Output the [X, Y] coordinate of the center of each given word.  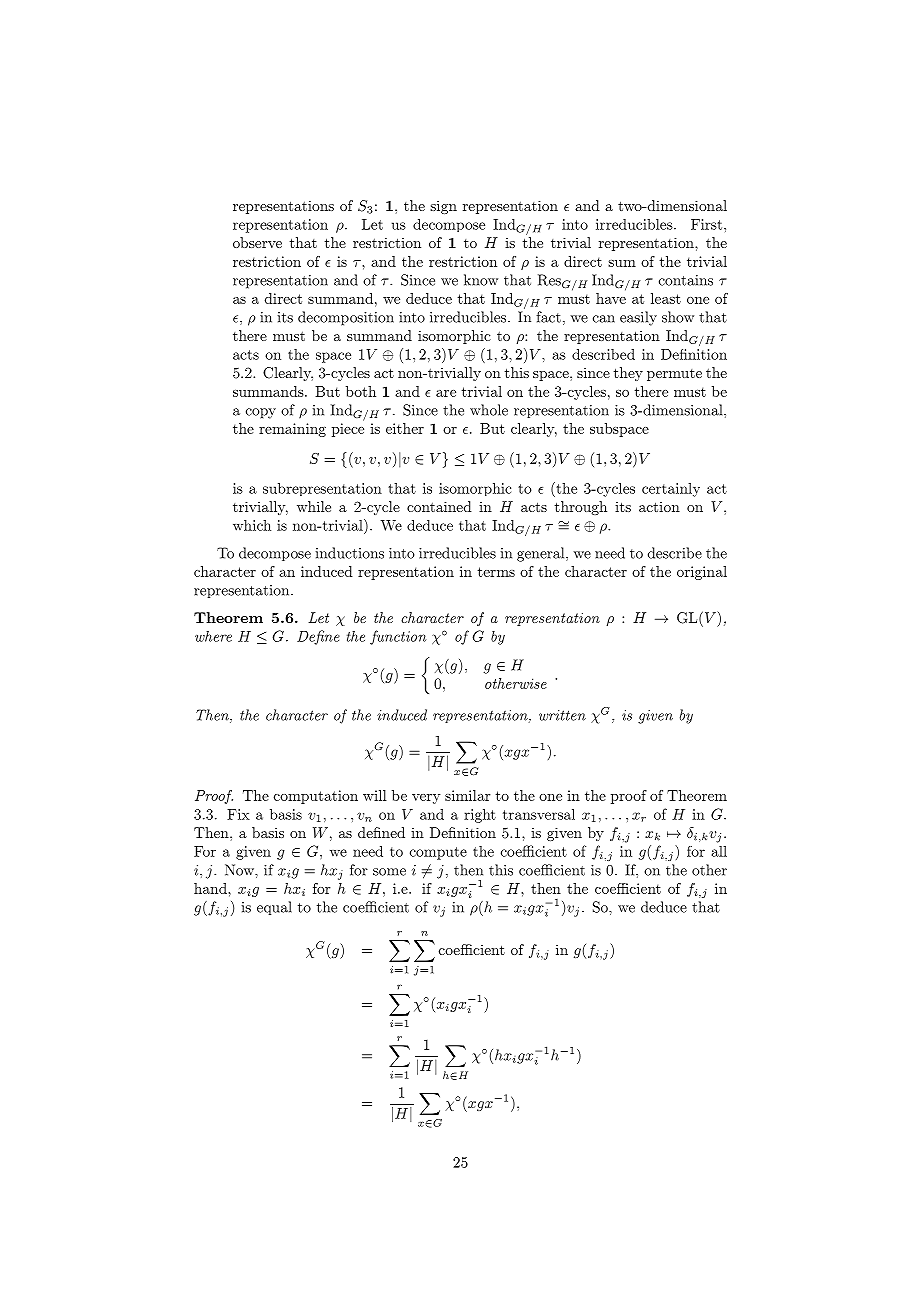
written [562, 715]
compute [438, 853]
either [405, 428]
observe [257, 242]
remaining [292, 430]
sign [443, 207]
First [706, 224]
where [213, 636]
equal [274, 908]
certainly [671, 490]
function [398, 637]
